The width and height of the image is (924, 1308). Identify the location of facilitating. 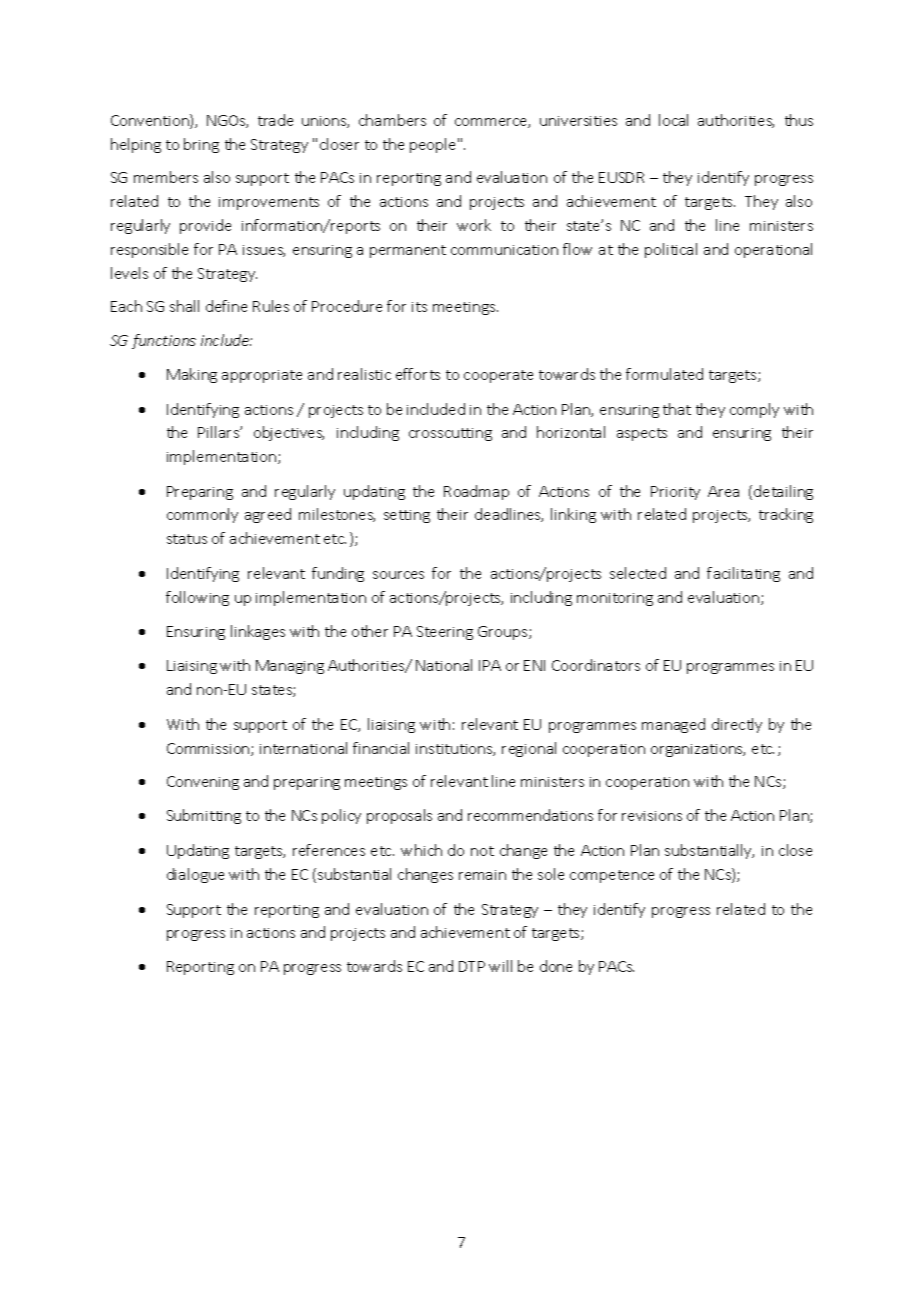
(743, 574).
